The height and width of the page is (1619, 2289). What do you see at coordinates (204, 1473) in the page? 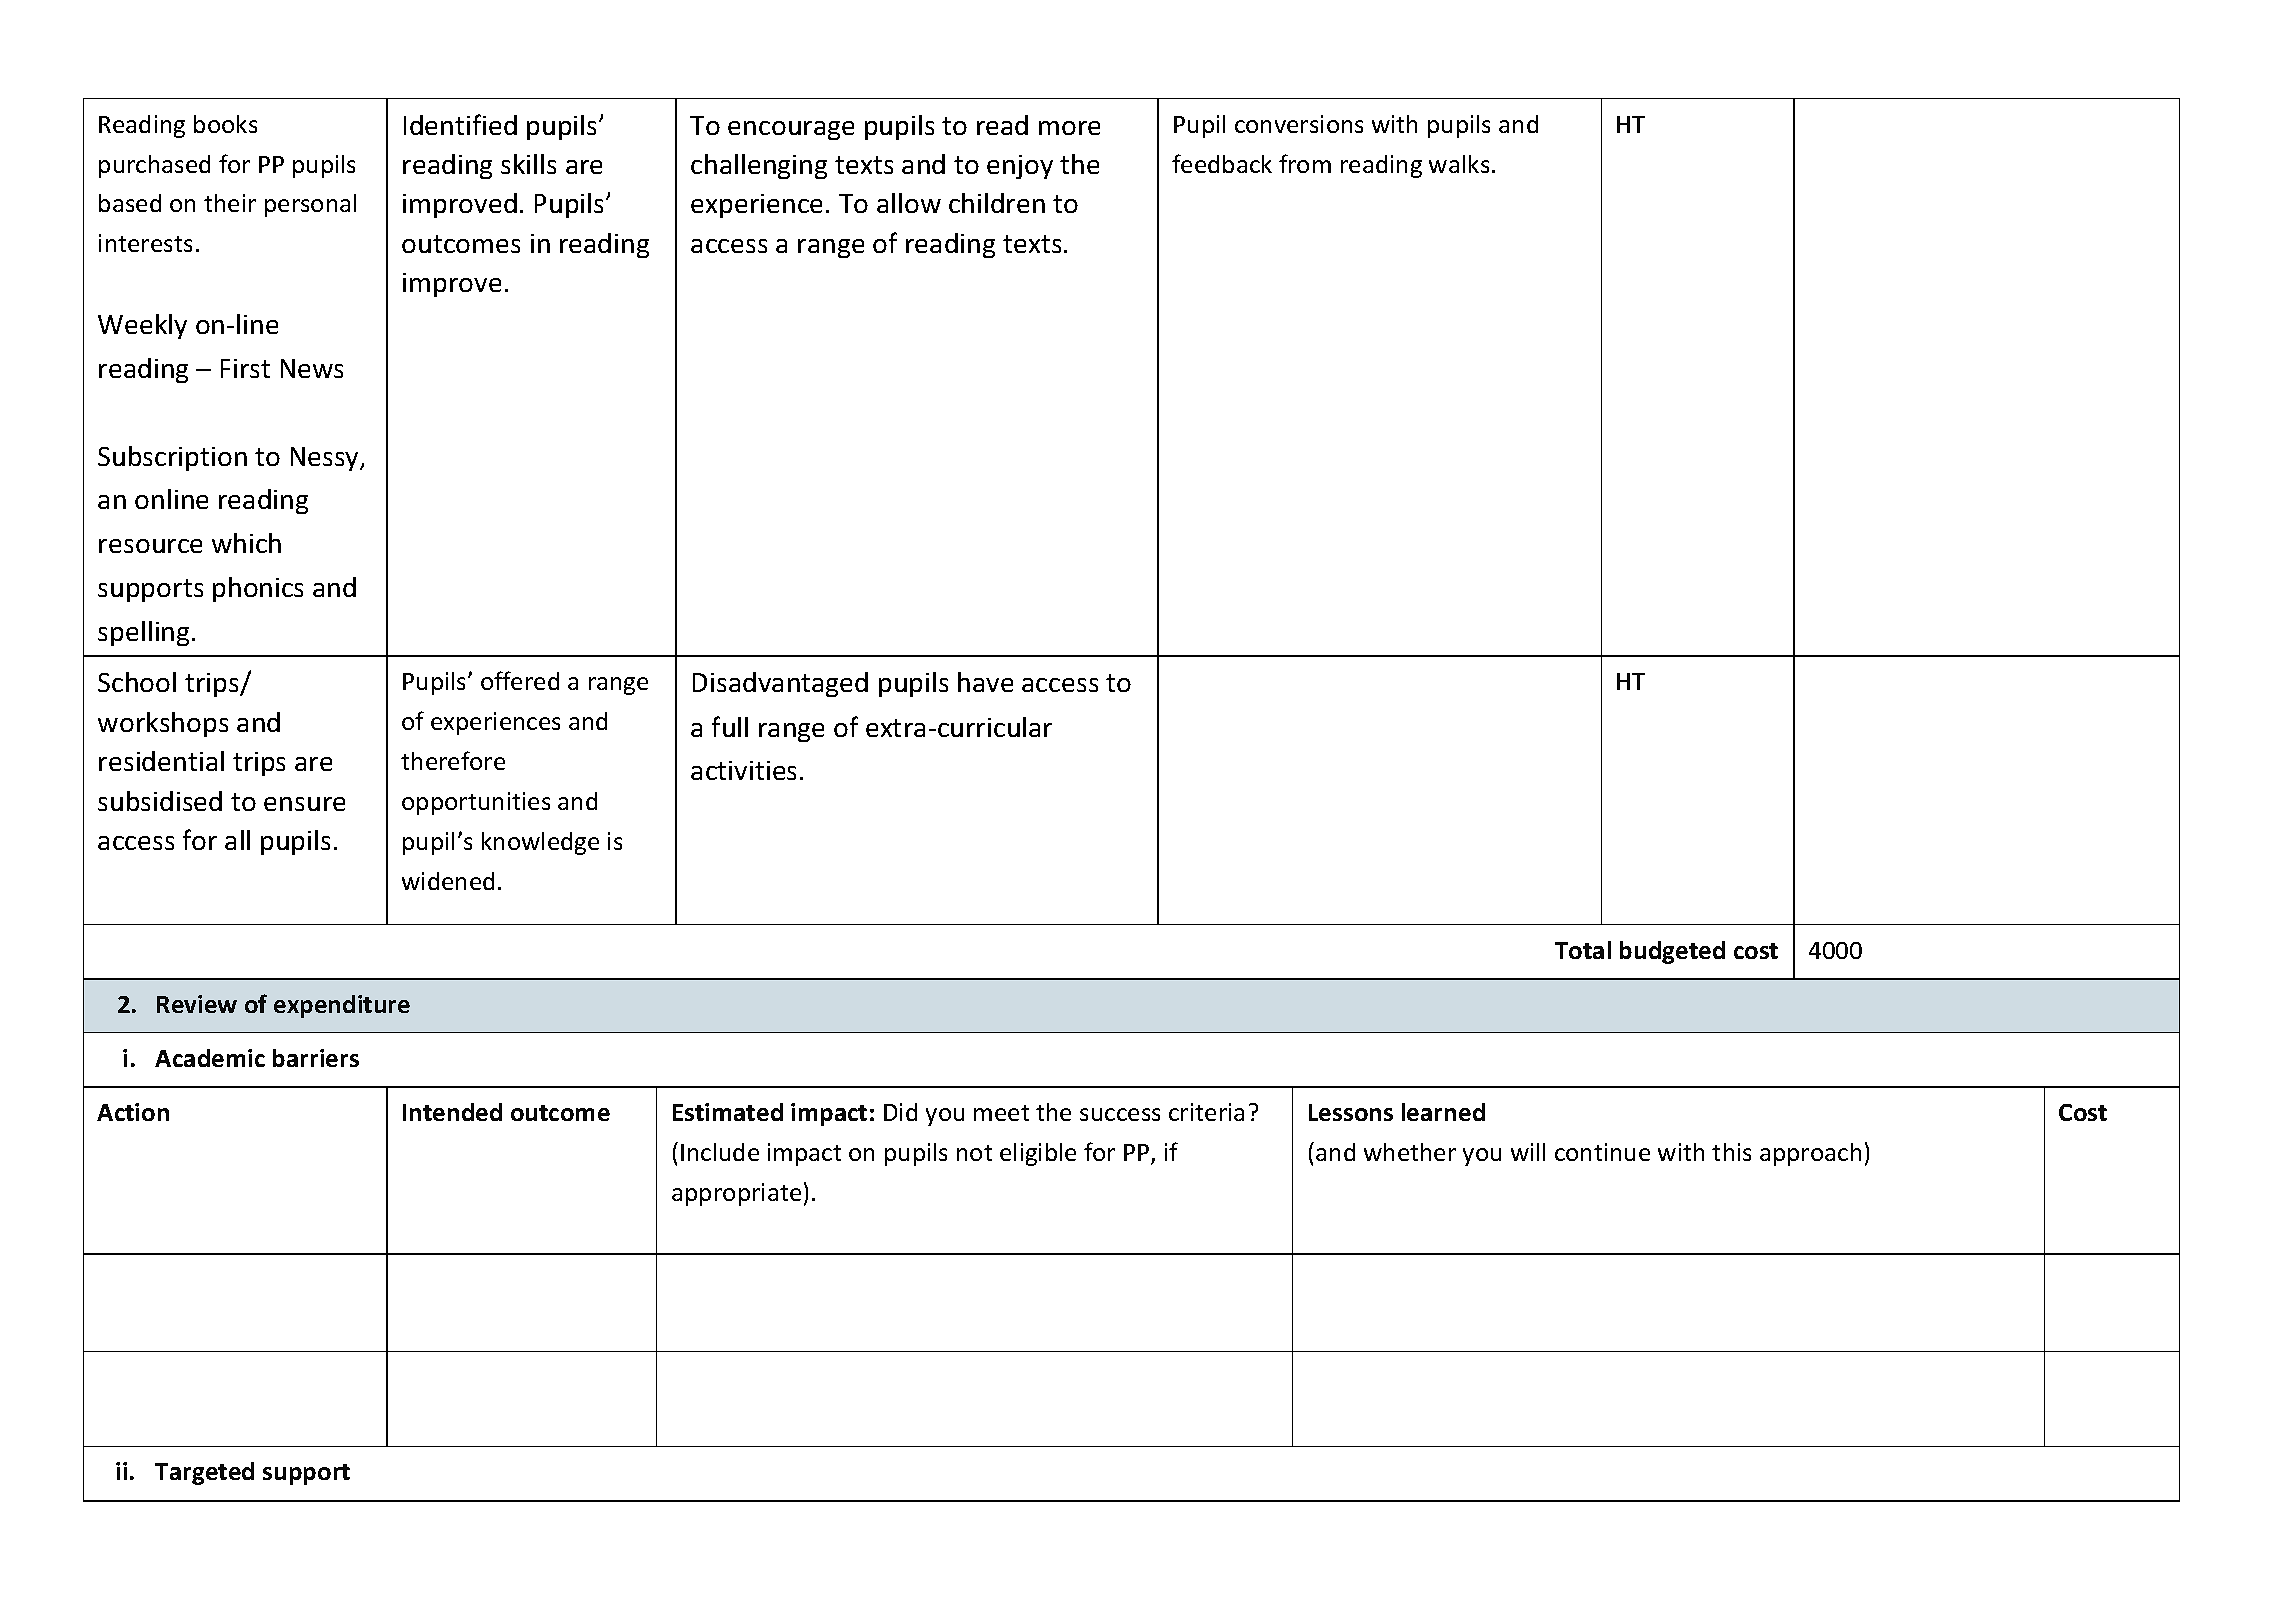
I see `Targeted` at bounding box center [204, 1473].
